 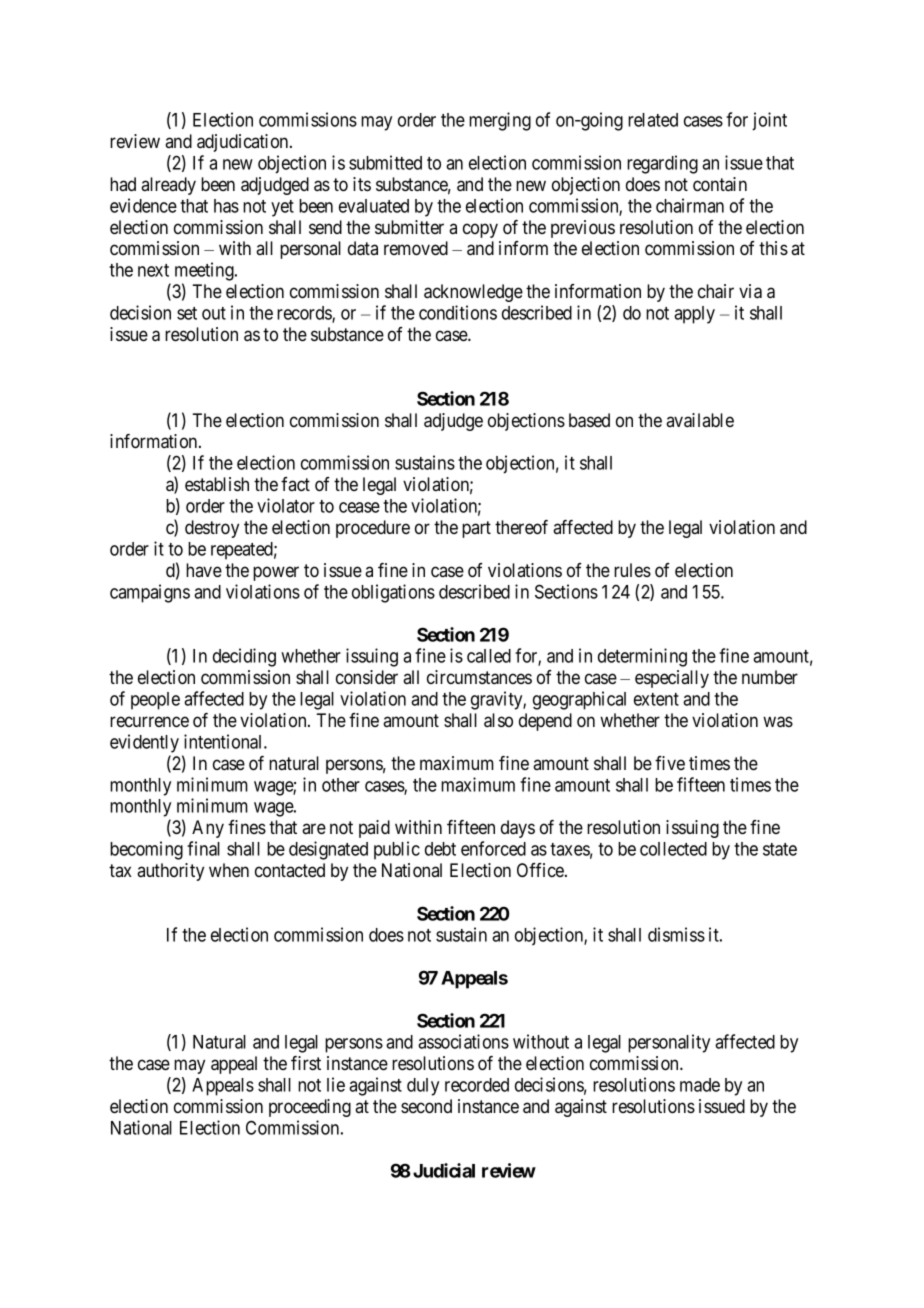 I want to click on set, so click(x=187, y=313).
